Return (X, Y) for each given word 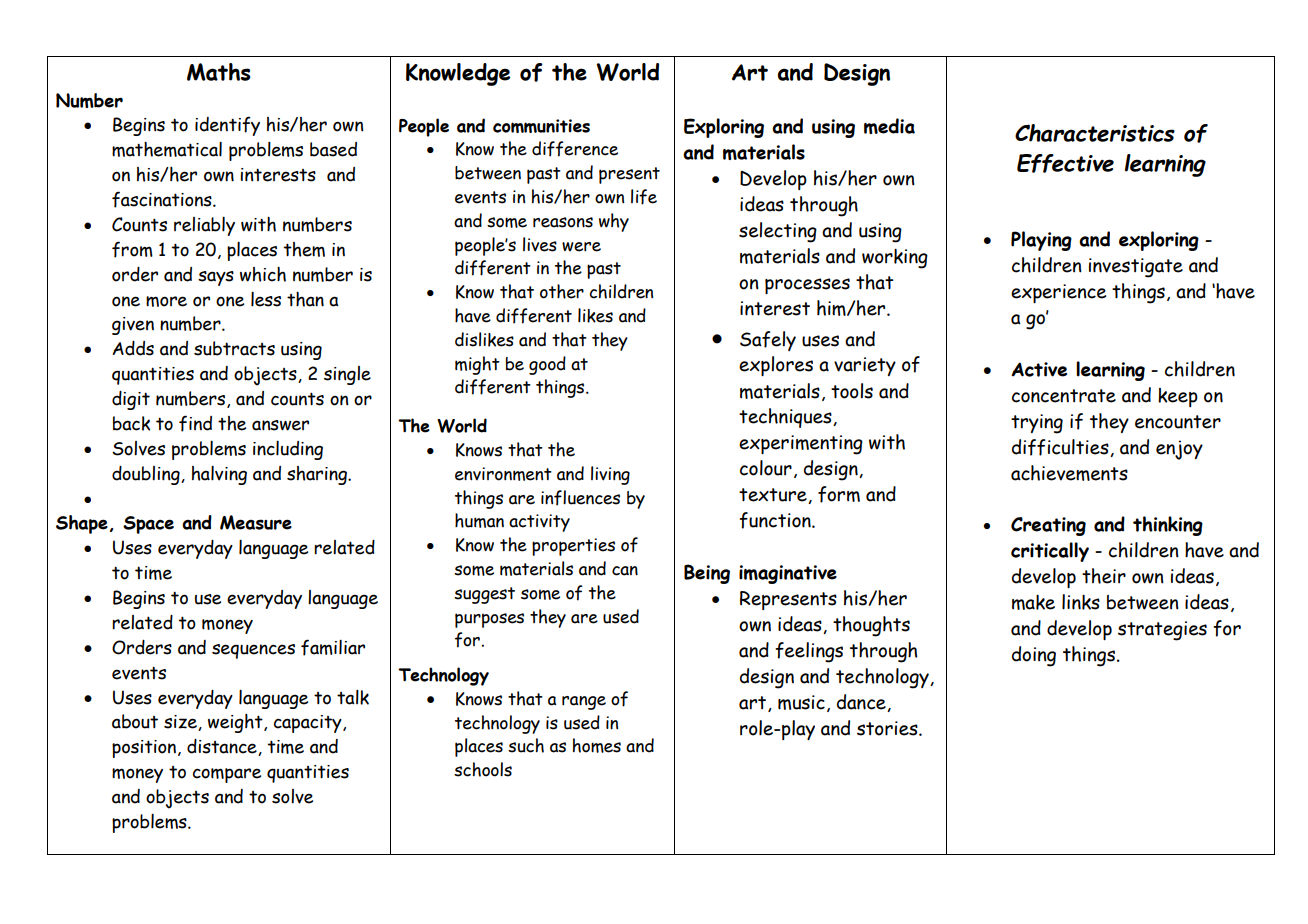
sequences (253, 651)
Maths (219, 72)
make (1033, 602)
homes (597, 745)
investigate (1136, 268)
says (216, 278)
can (625, 571)
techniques (786, 418)
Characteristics (1095, 133)
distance (223, 747)
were (581, 247)
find (195, 423)
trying (1037, 424)
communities (541, 126)
